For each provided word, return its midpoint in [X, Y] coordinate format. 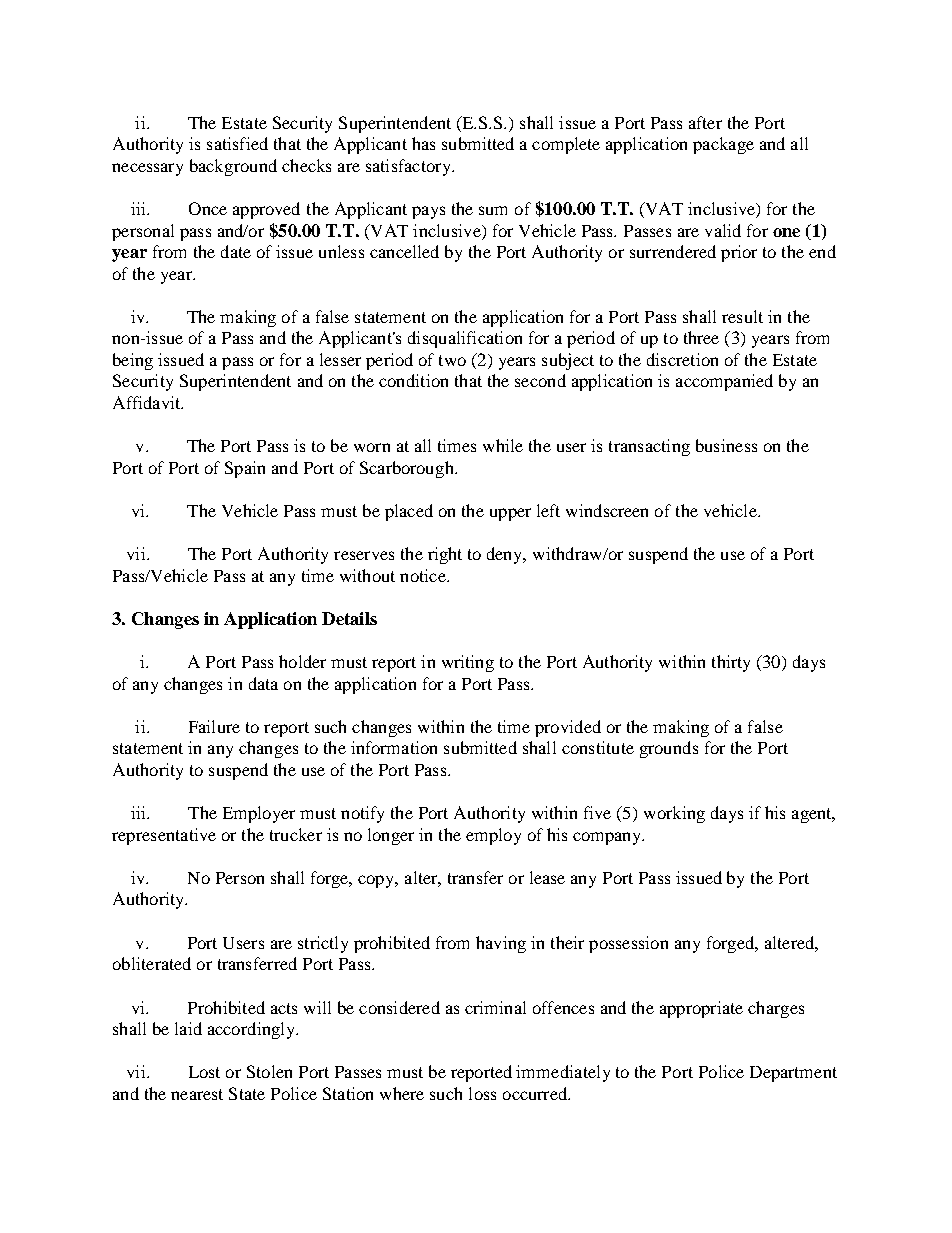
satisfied [237, 143]
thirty [731, 663]
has [423, 143]
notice [424, 575]
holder [302, 661]
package [723, 145]
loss [482, 1093]
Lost [204, 1072]
